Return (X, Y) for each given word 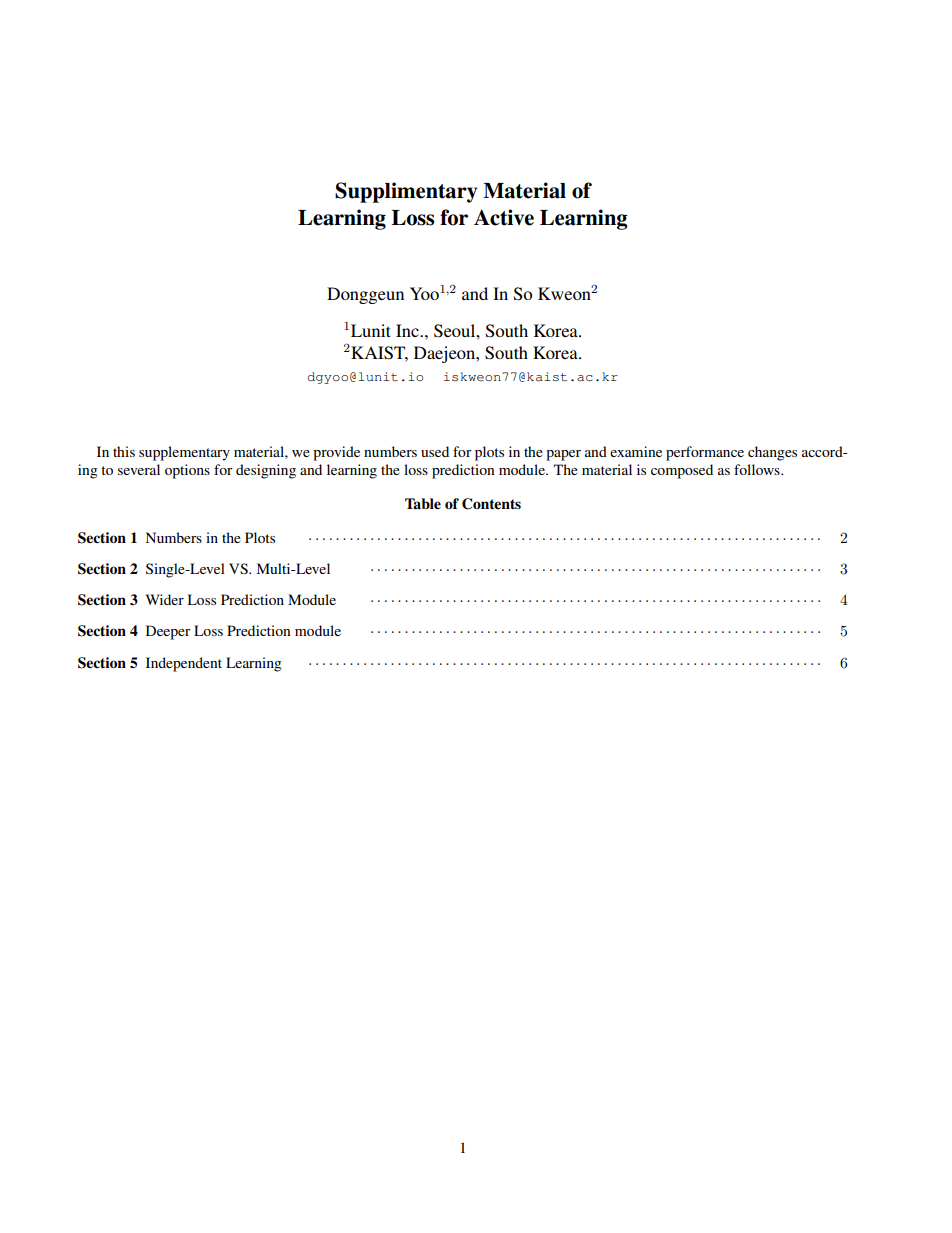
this (124, 451)
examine (636, 451)
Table (423, 503)
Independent (184, 664)
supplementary (184, 453)
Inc (408, 330)
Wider (165, 599)
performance (705, 453)
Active (504, 217)
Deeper (168, 632)
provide (336, 453)
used (435, 451)
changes (772, 453)
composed (682, 471)
